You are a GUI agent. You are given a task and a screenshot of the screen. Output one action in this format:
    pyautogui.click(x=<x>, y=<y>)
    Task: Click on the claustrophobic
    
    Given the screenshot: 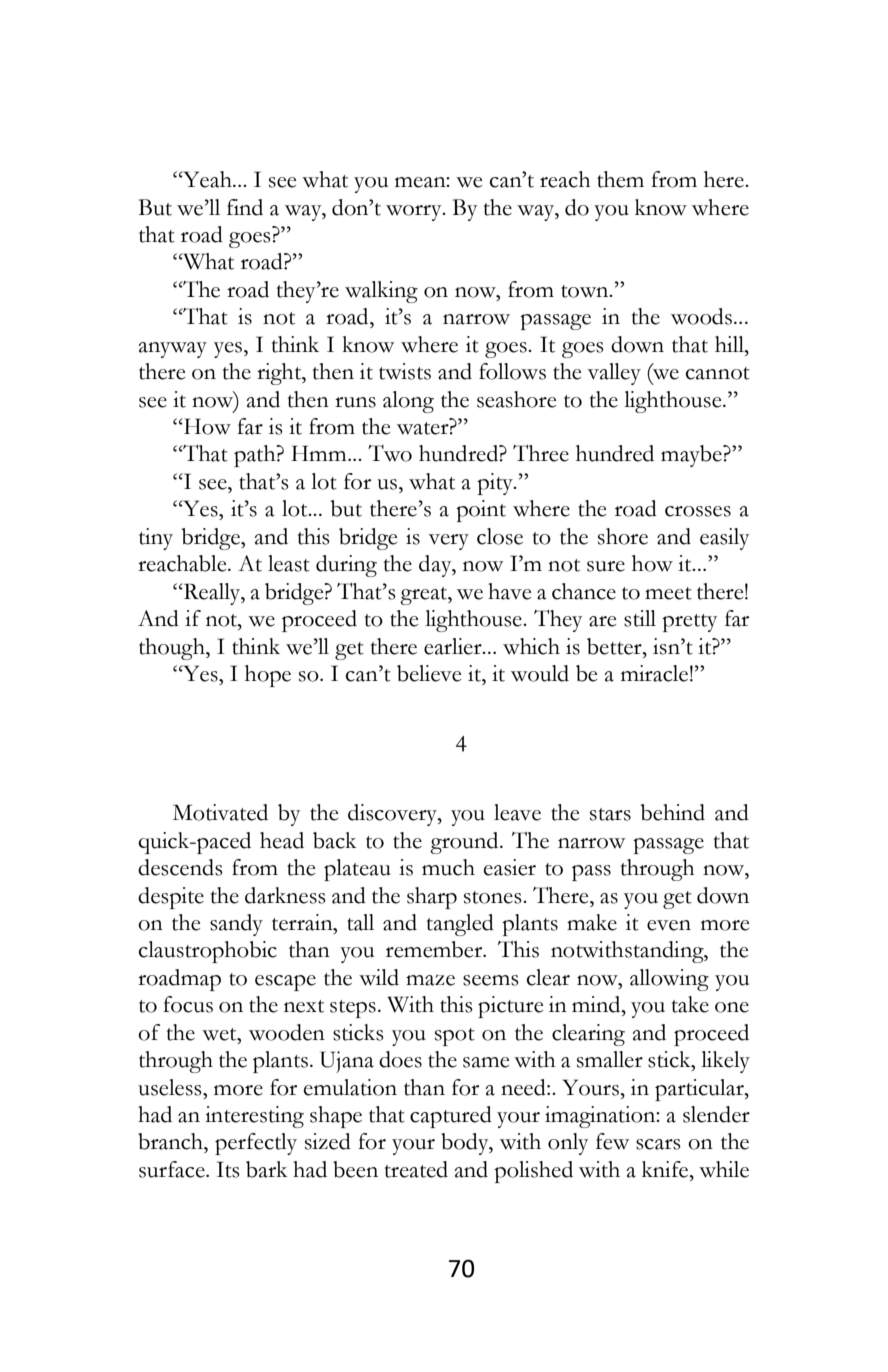 What is the action you would take?
    pyautogui.click(x=208, y=952)
